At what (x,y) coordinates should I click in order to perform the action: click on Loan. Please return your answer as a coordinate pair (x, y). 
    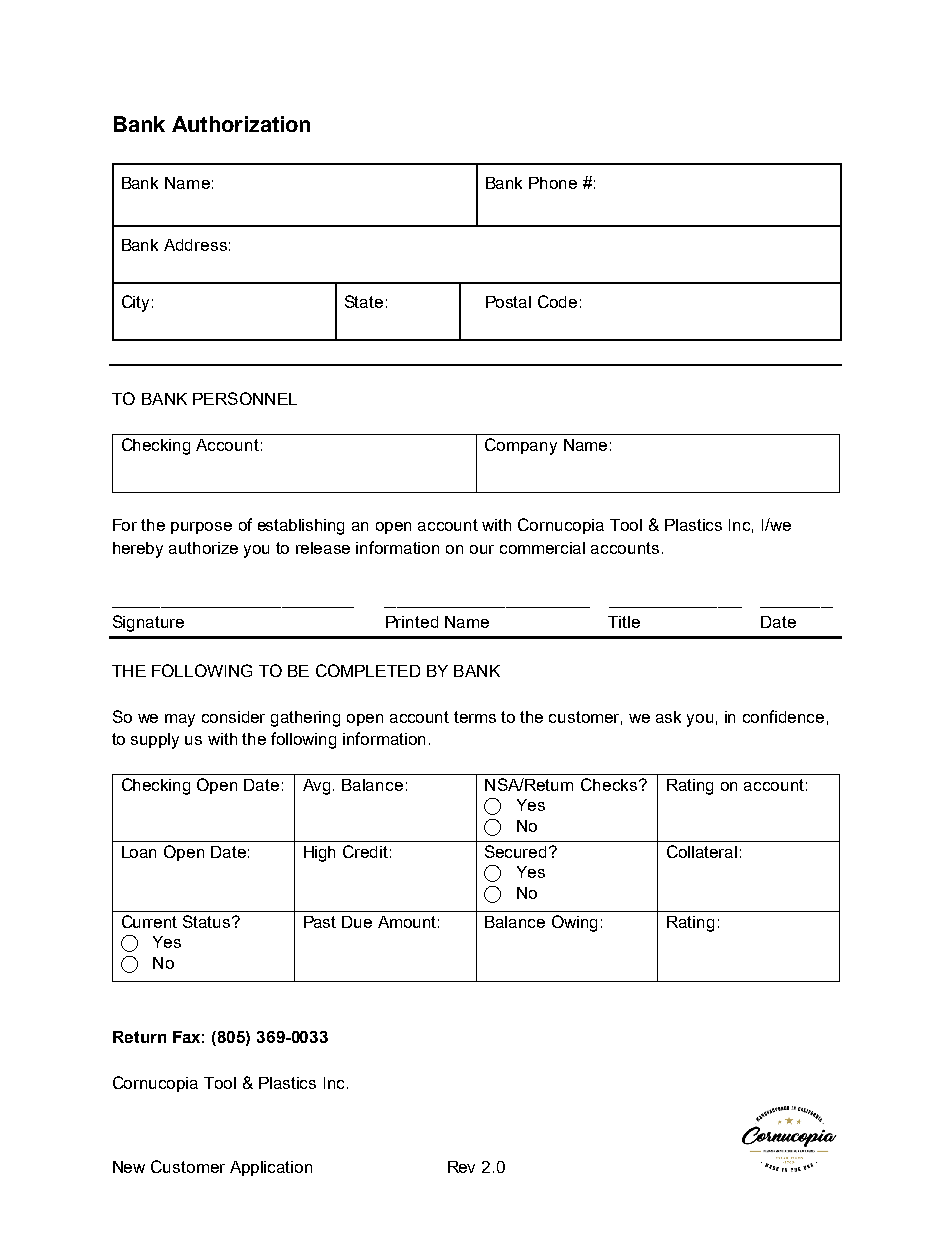
    Looking at the image, I should click on (139, 852).
